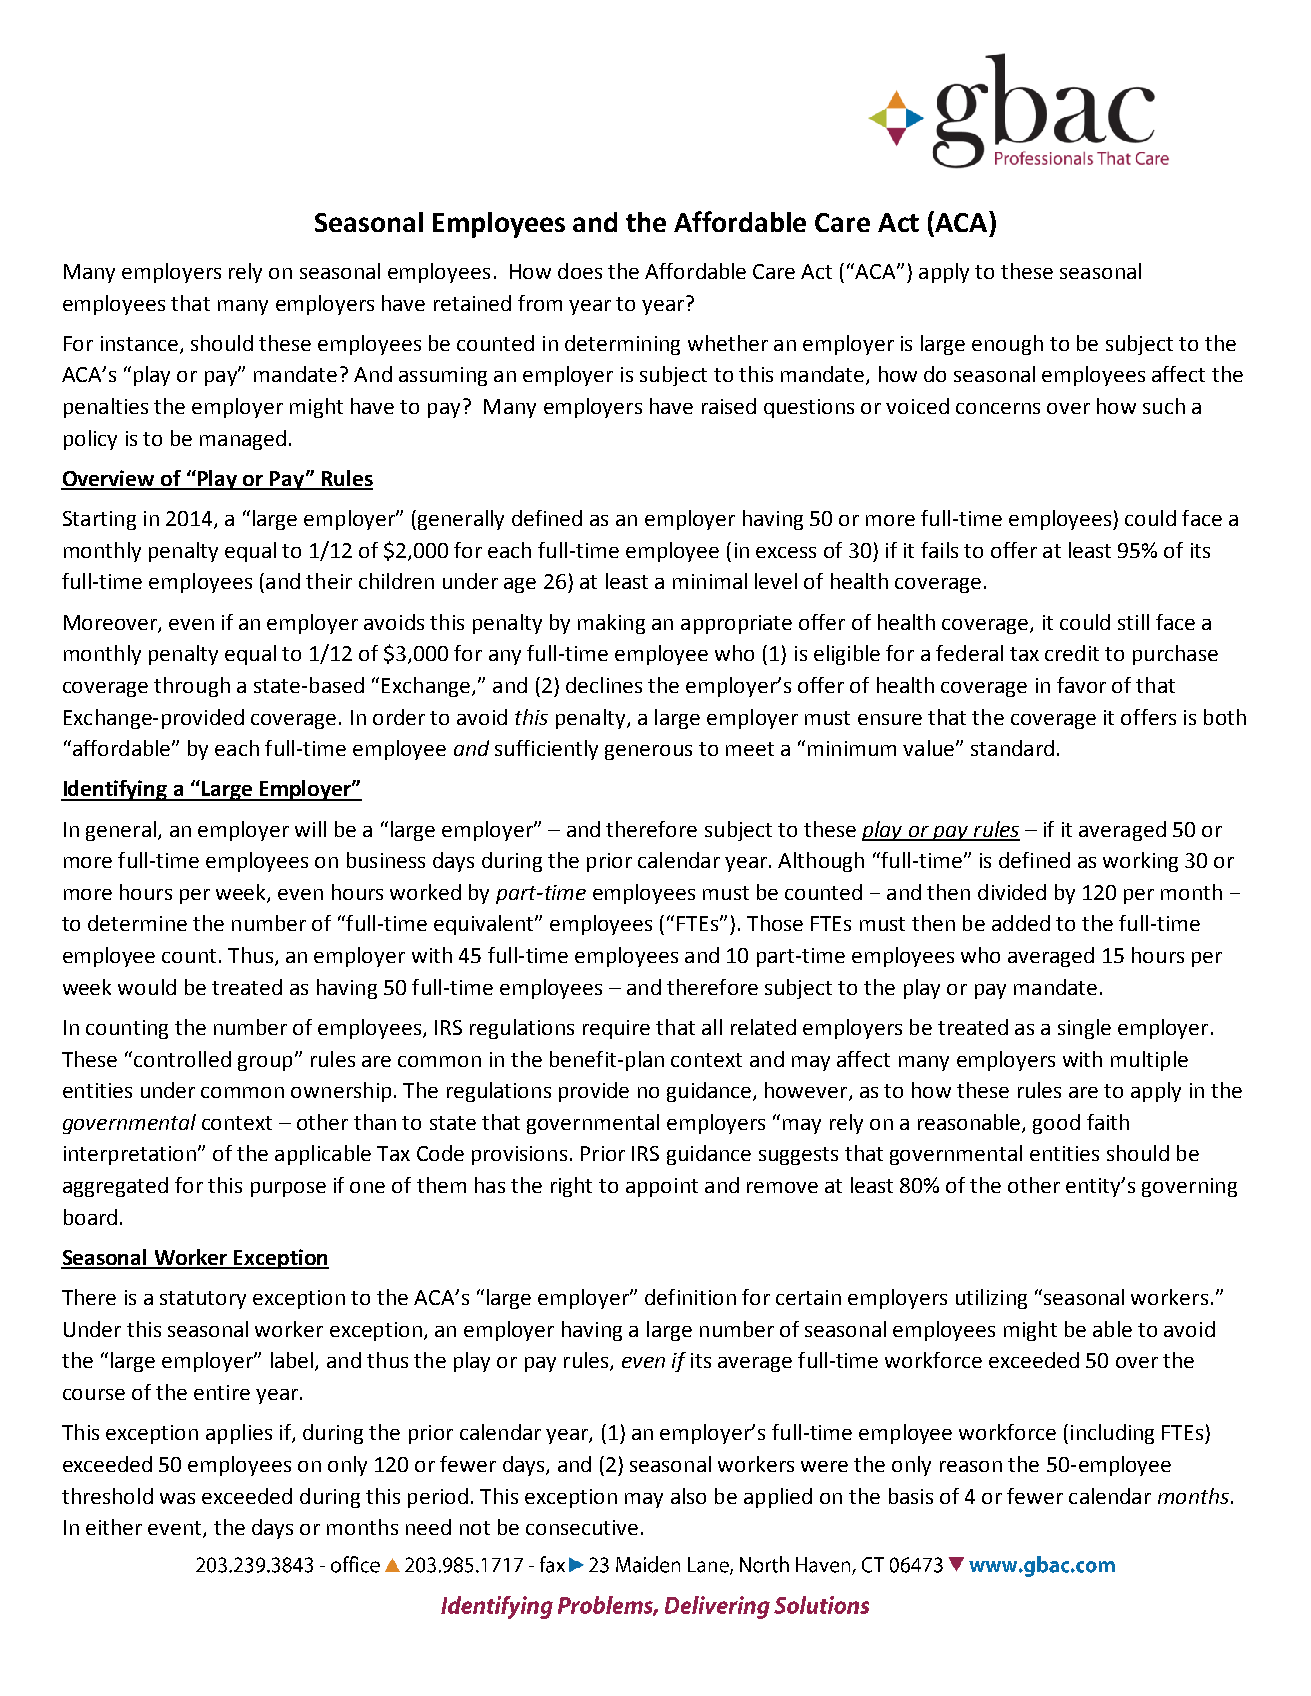 Image resolution: width=1311 pixels, height=1696 pixels. What do you see at coordinates (622, 345) in the screenshot?
I see `determining` at bounding box center [622, 345].
